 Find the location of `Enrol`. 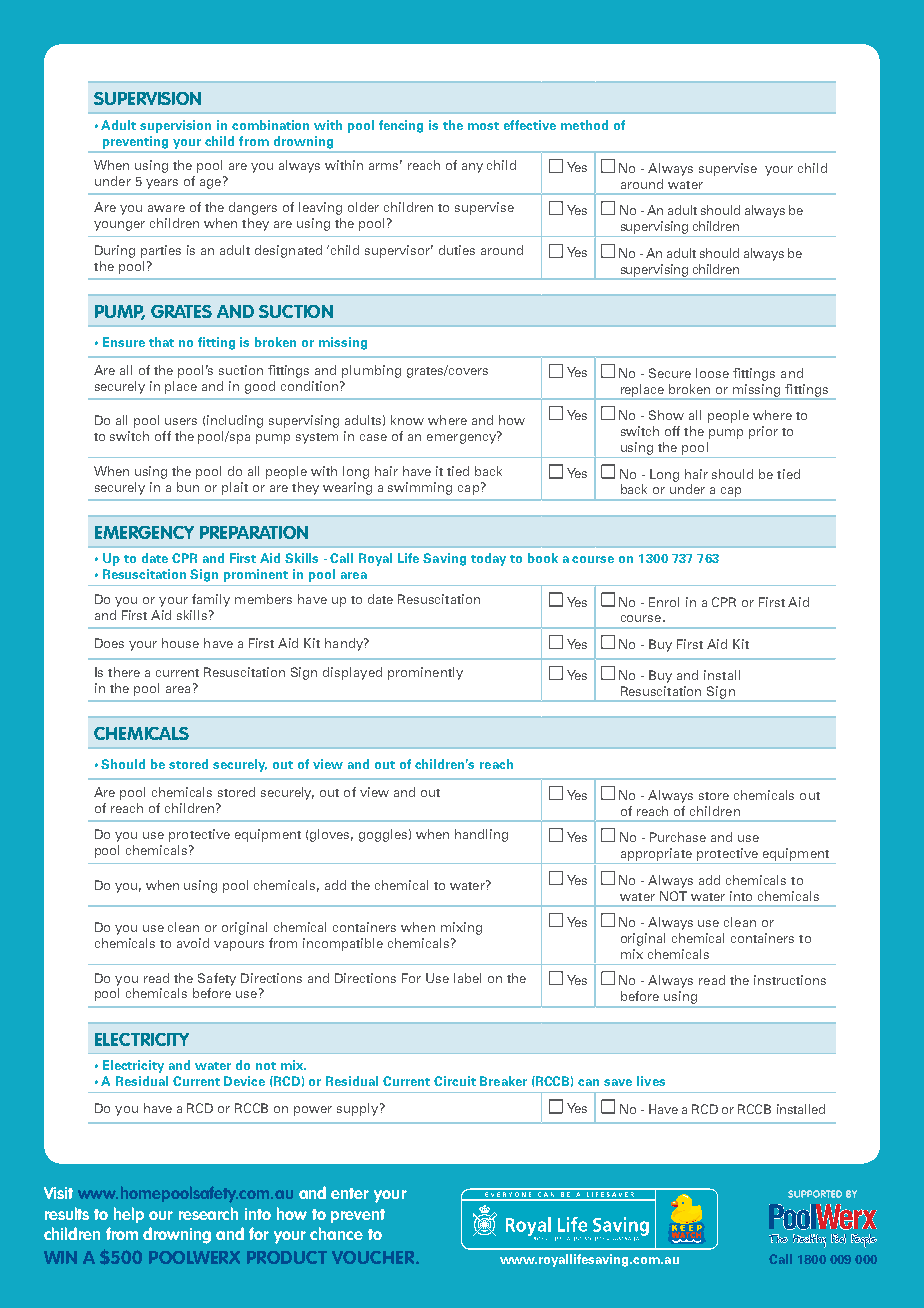

Enrol is located at coordinates (664, 602).
